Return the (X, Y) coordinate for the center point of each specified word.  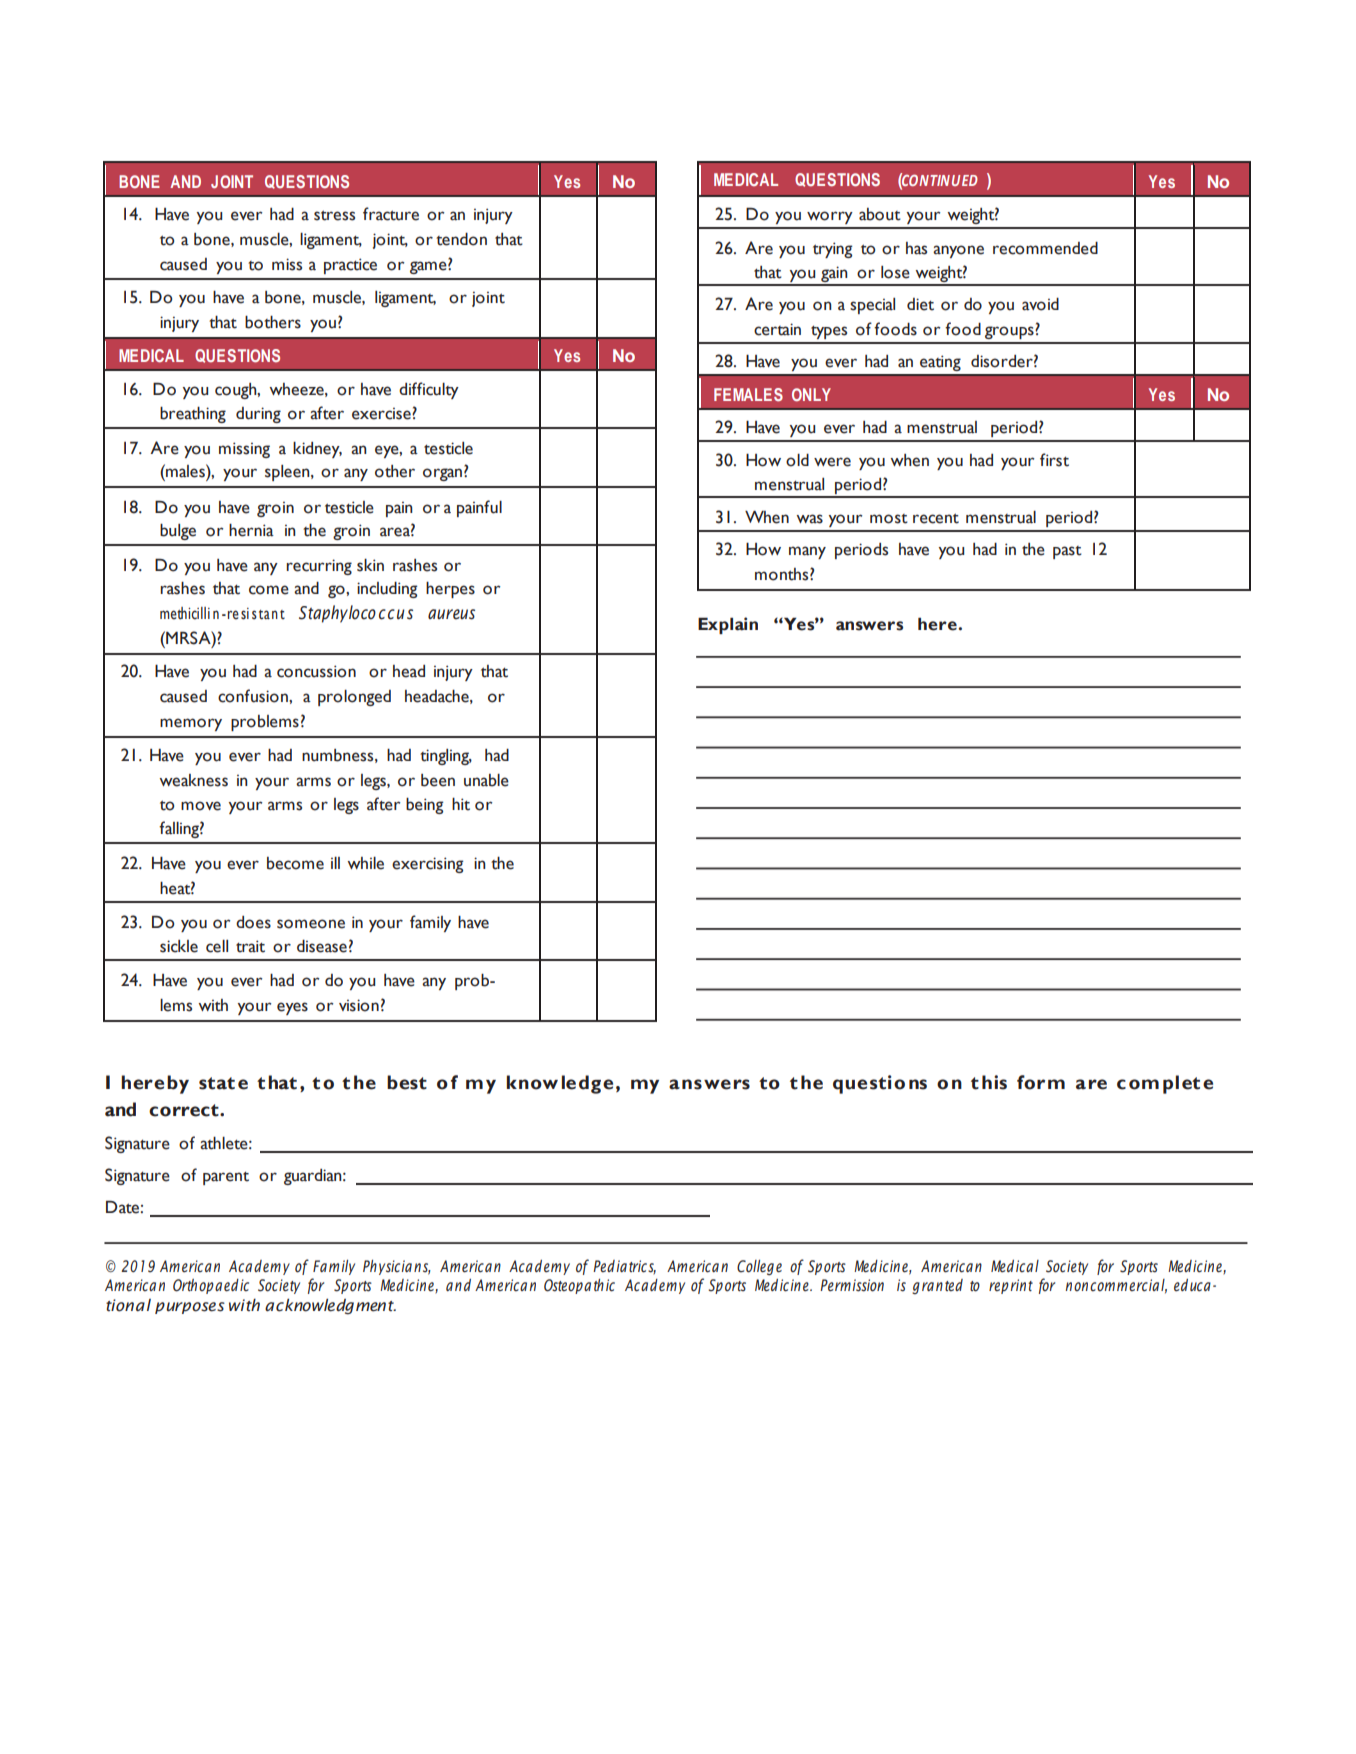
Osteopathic (579, 1286)
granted (937, 1286)
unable (486, 780)
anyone (958, 251)
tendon (461, 239)
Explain (728, 625)
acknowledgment (330, 1306)
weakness (193, 780)
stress (334, 215)
